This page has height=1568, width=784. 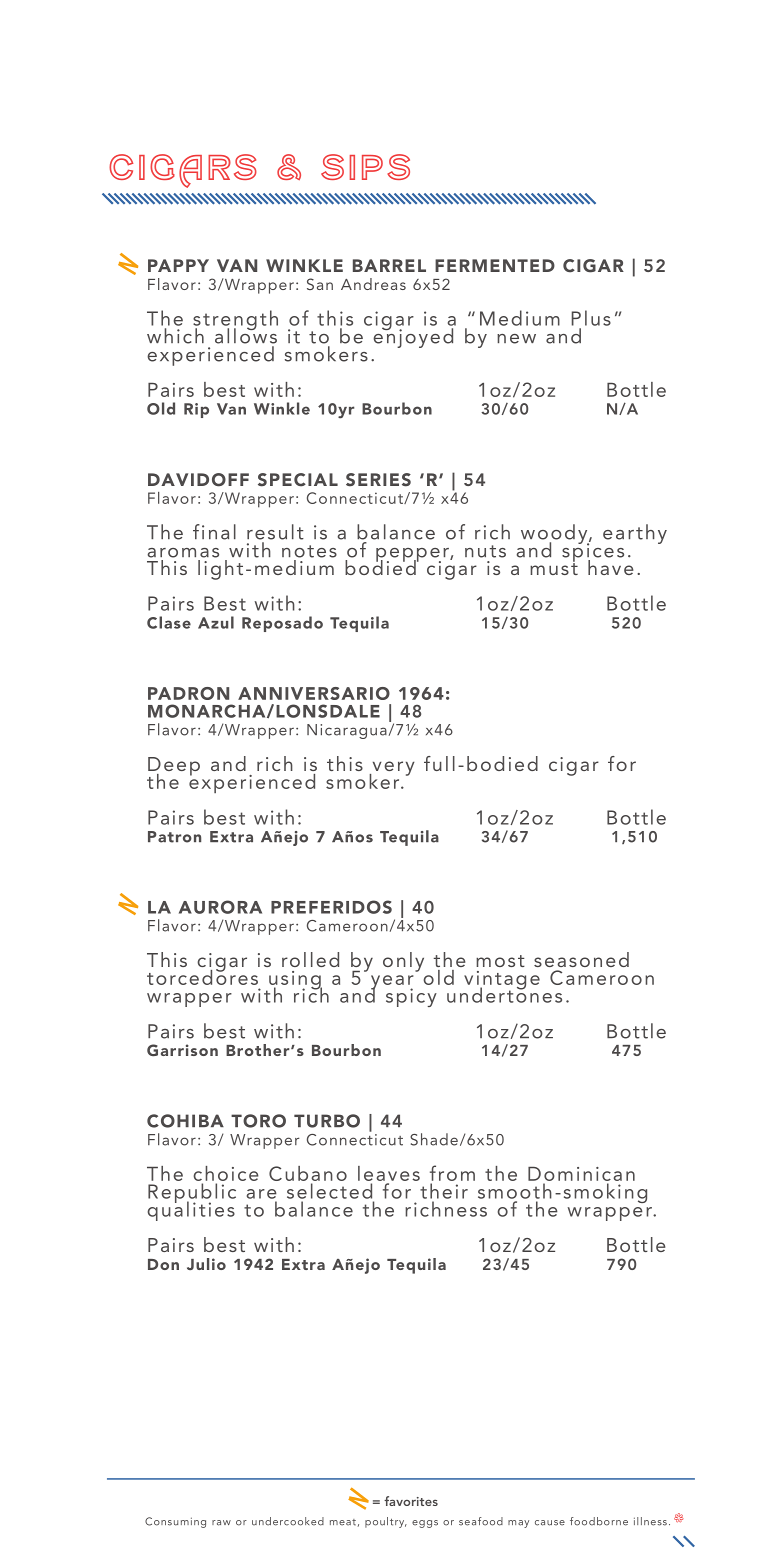 What do you see at coordinates (591, 318) in the page?
I see `Plus` at bounding box center [591, 318].
